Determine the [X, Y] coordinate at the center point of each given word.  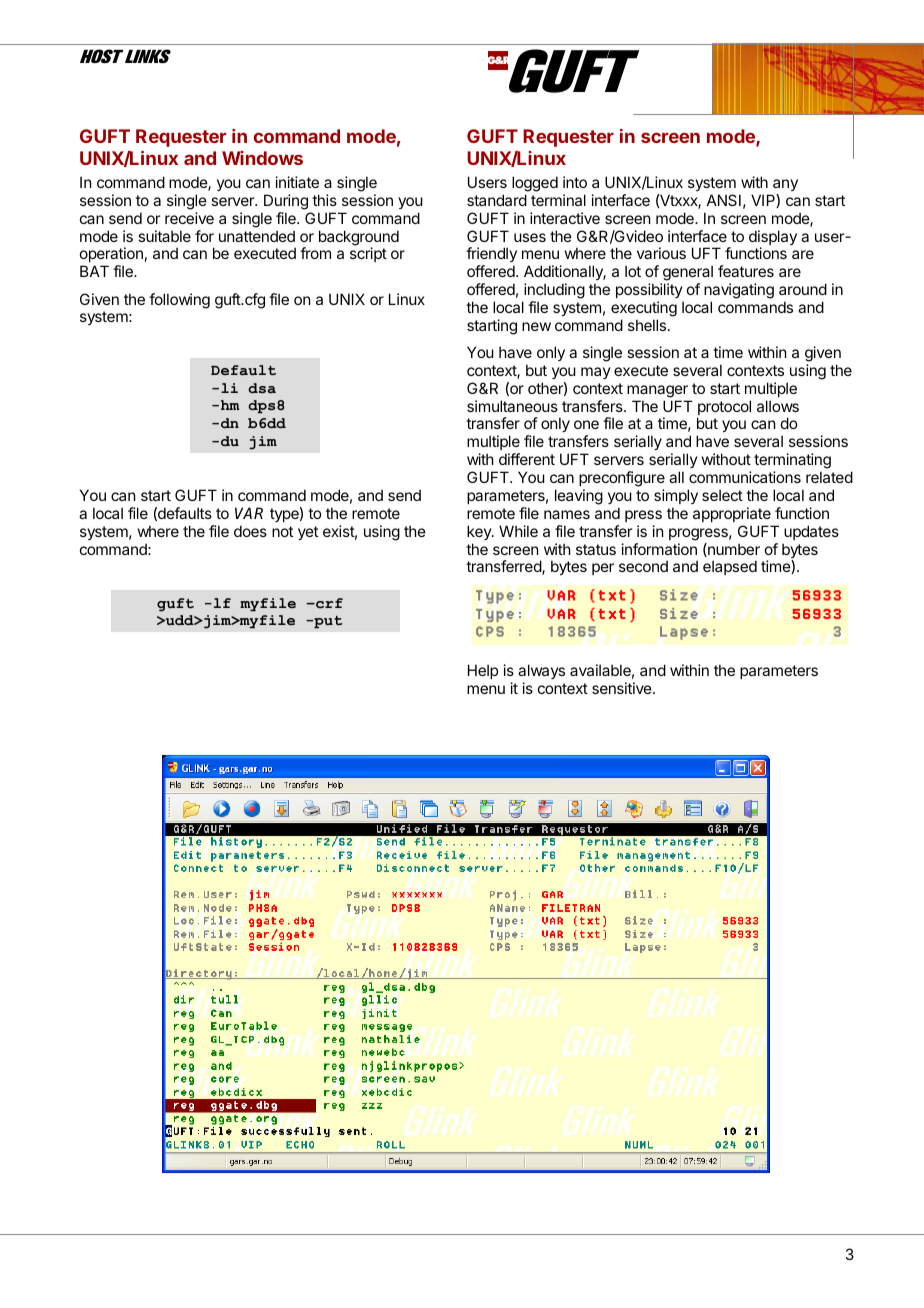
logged [535, 184]
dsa [262, 388]
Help [483, 671]
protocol [724, 409]
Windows [262, 158]
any [785, 185]
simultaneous [512, 406]
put [327, 622]
